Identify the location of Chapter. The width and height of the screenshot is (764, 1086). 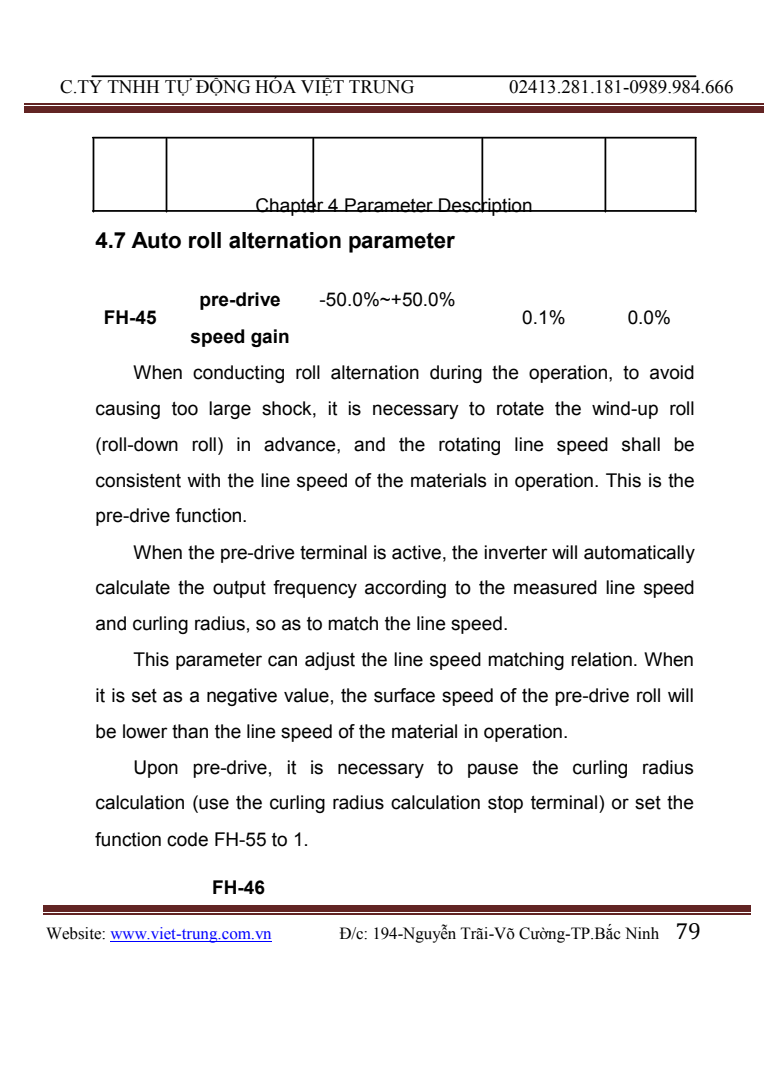
(290, 205).
